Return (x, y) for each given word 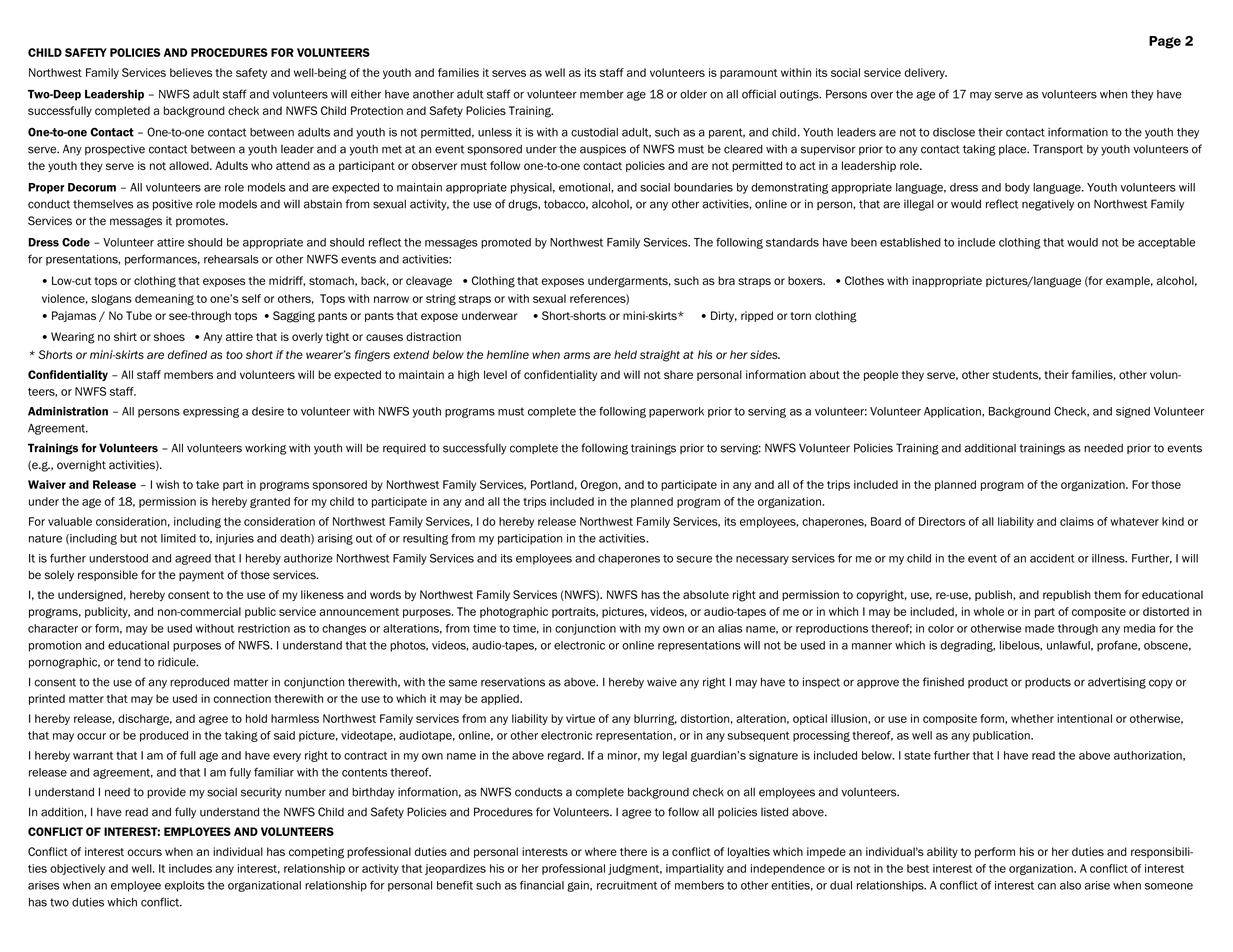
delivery (925, 73)
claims (1077, 521)
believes (191, 72)
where (601, 851)
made (1039, 628)
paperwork (676, 412)
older (693, 94)
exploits (185, 886)
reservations (513, 682)
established (910, 242)
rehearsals (231, 259)
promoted (506, 243)
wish (167, 484)
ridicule (178, 662)
